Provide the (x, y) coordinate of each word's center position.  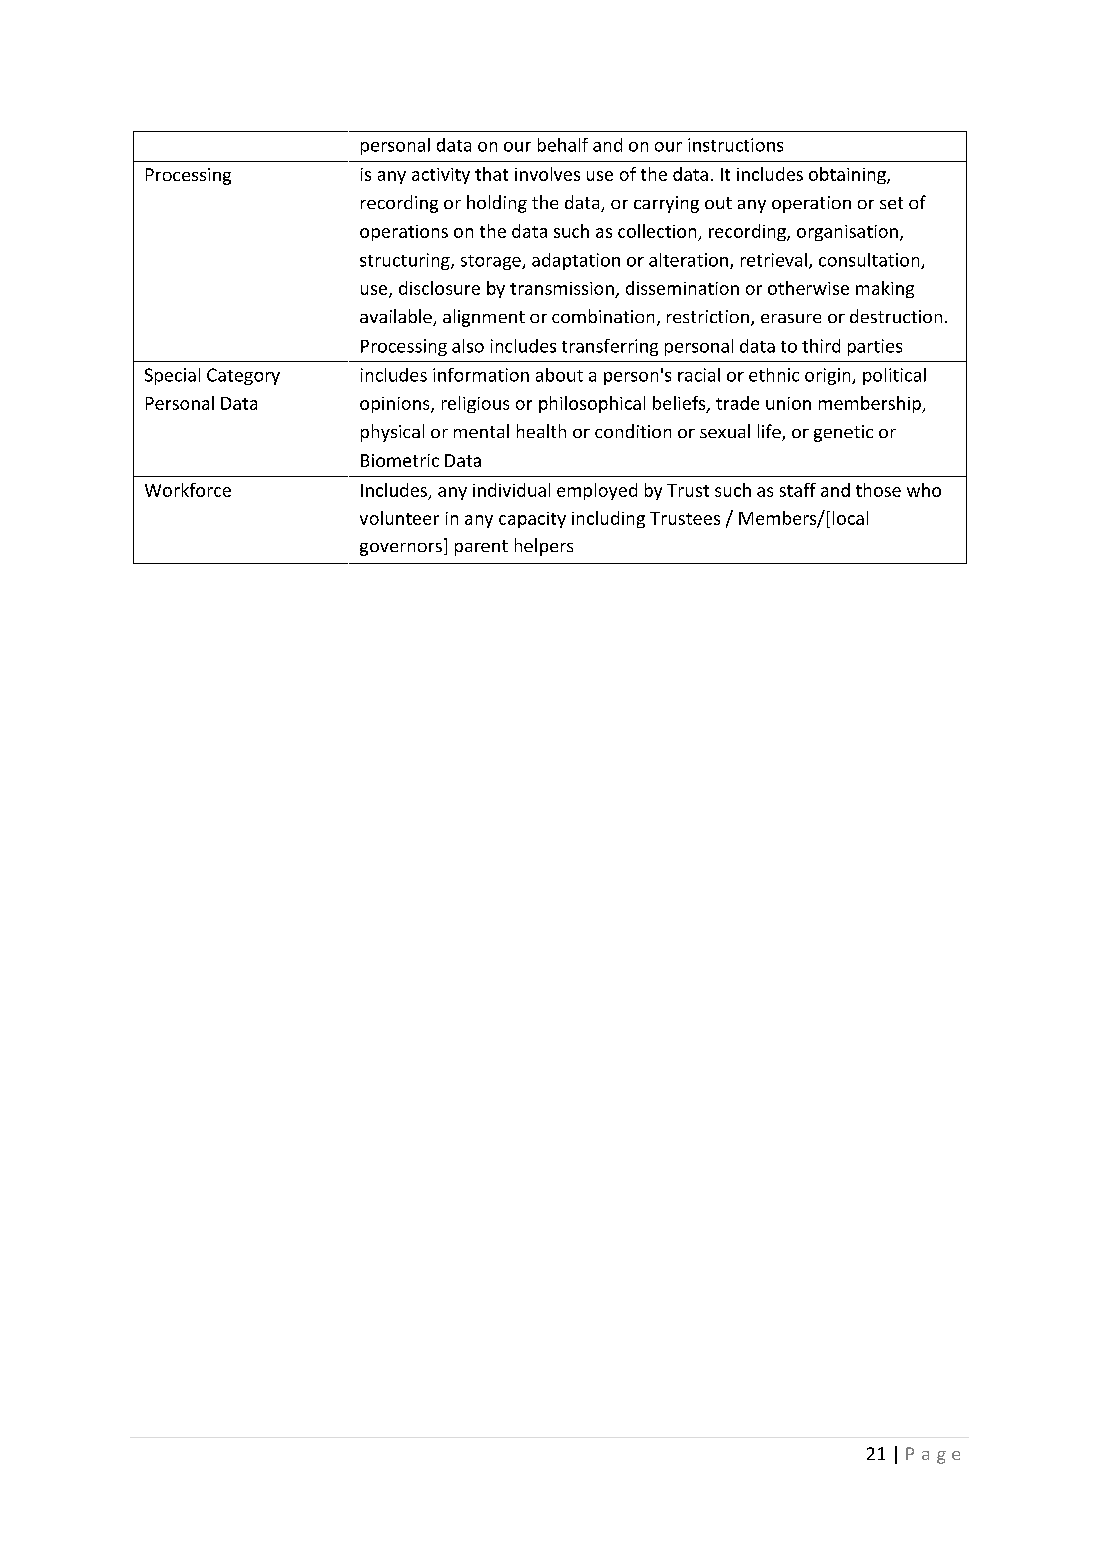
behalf (563, 145)
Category (243, 376)
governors (401, 549)
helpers (544, 547)
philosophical (592, 404)
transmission (562, 288)
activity (441, 176)
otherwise (808, 288)
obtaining (848, 175)
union (788, 403)
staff (798, 490)
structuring (406, 261)
